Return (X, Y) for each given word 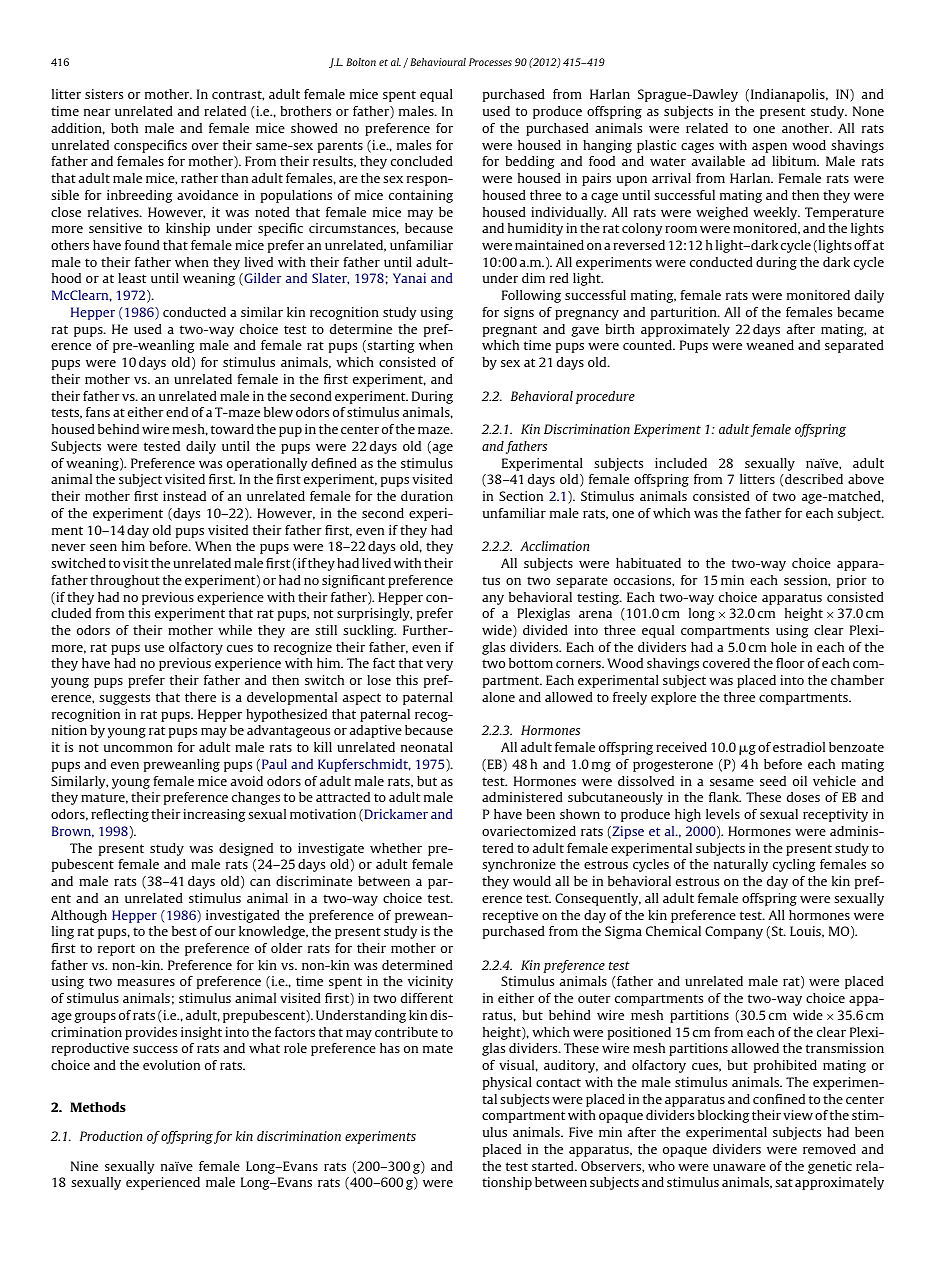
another (807, 128)
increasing (214, 815)
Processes (490, 62)
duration (427, 496)
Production (111, 1136)
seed (773, 781)
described (813, 480)
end (177, 412)
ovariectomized (529, 831)
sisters (104, 94)
